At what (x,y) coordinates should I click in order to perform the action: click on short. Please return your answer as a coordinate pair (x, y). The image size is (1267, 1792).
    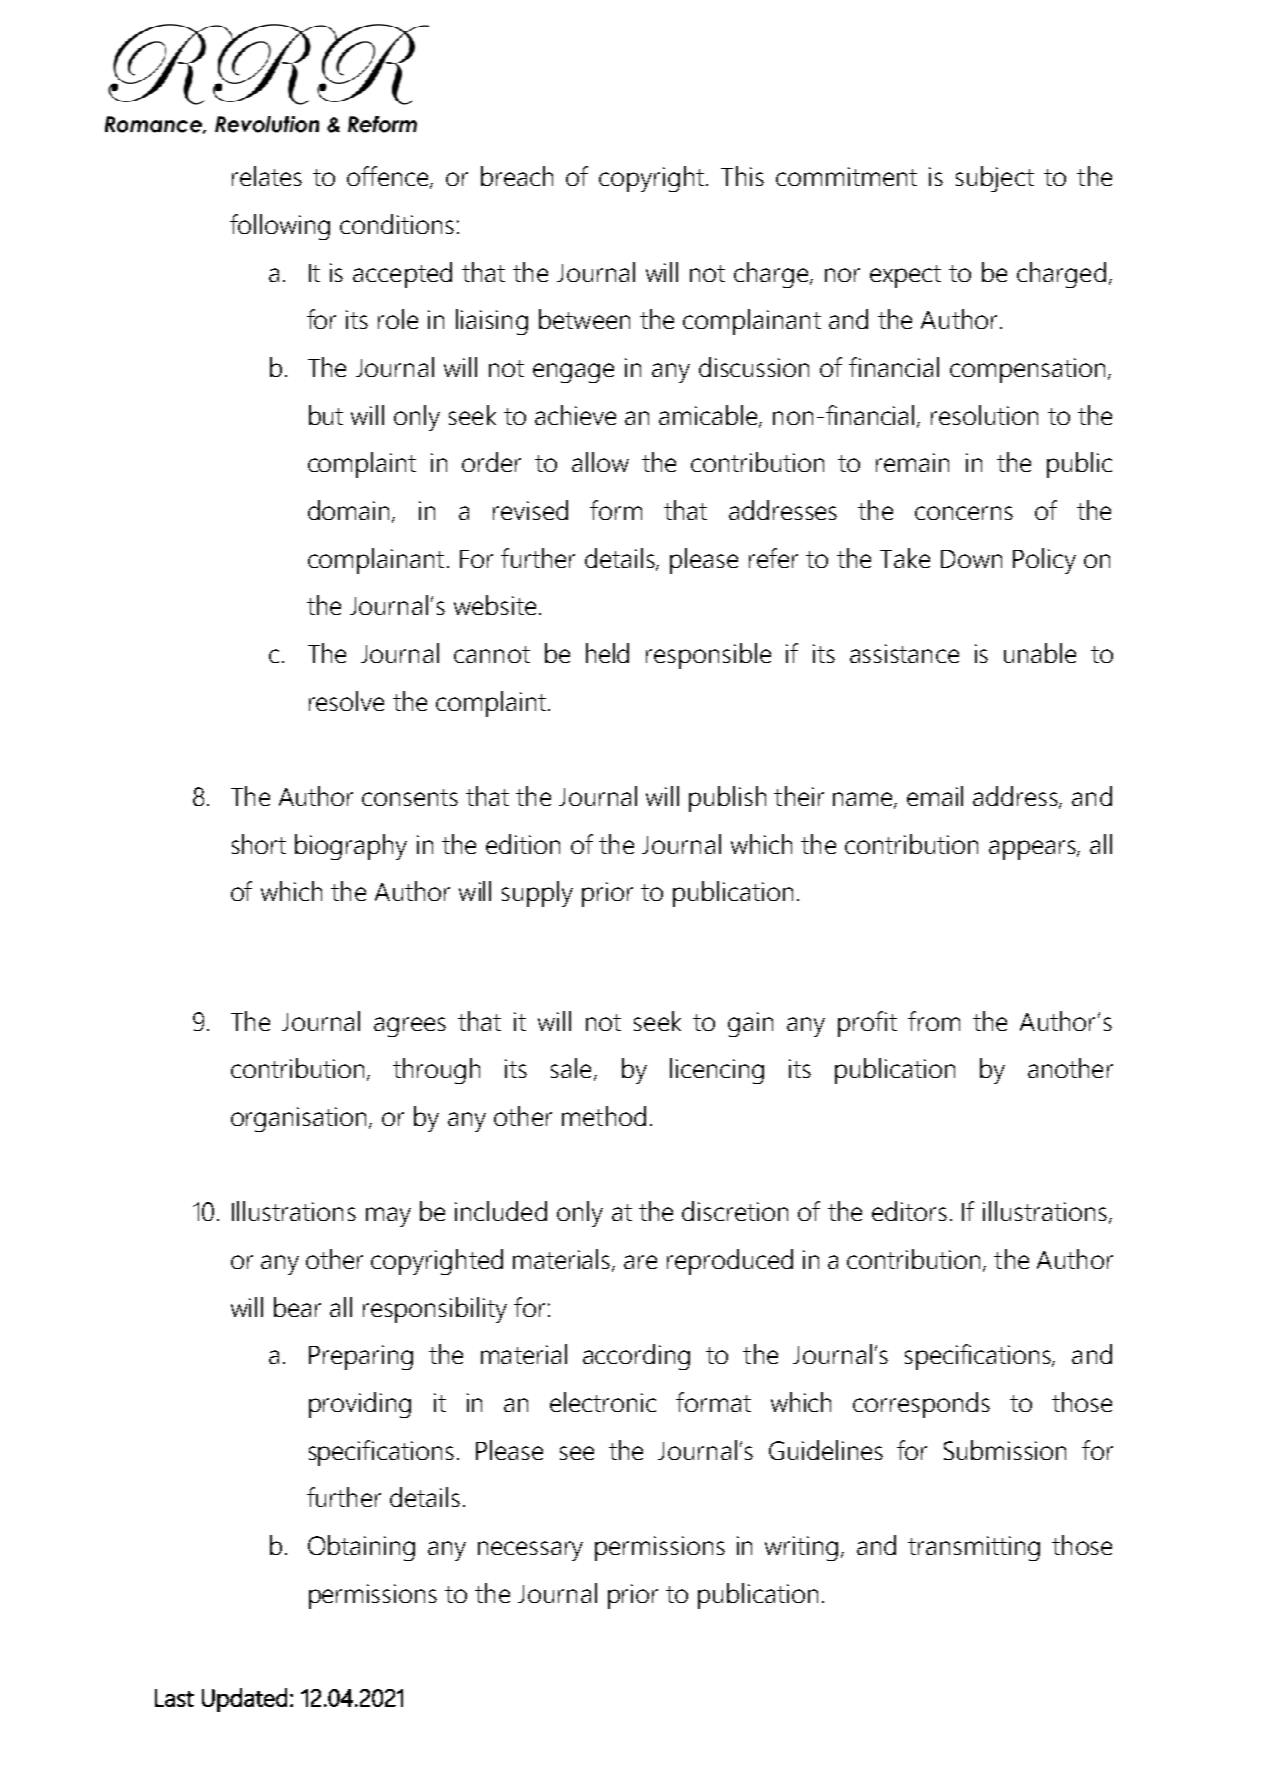
    Looking at the image, I should click on (259, 844).
